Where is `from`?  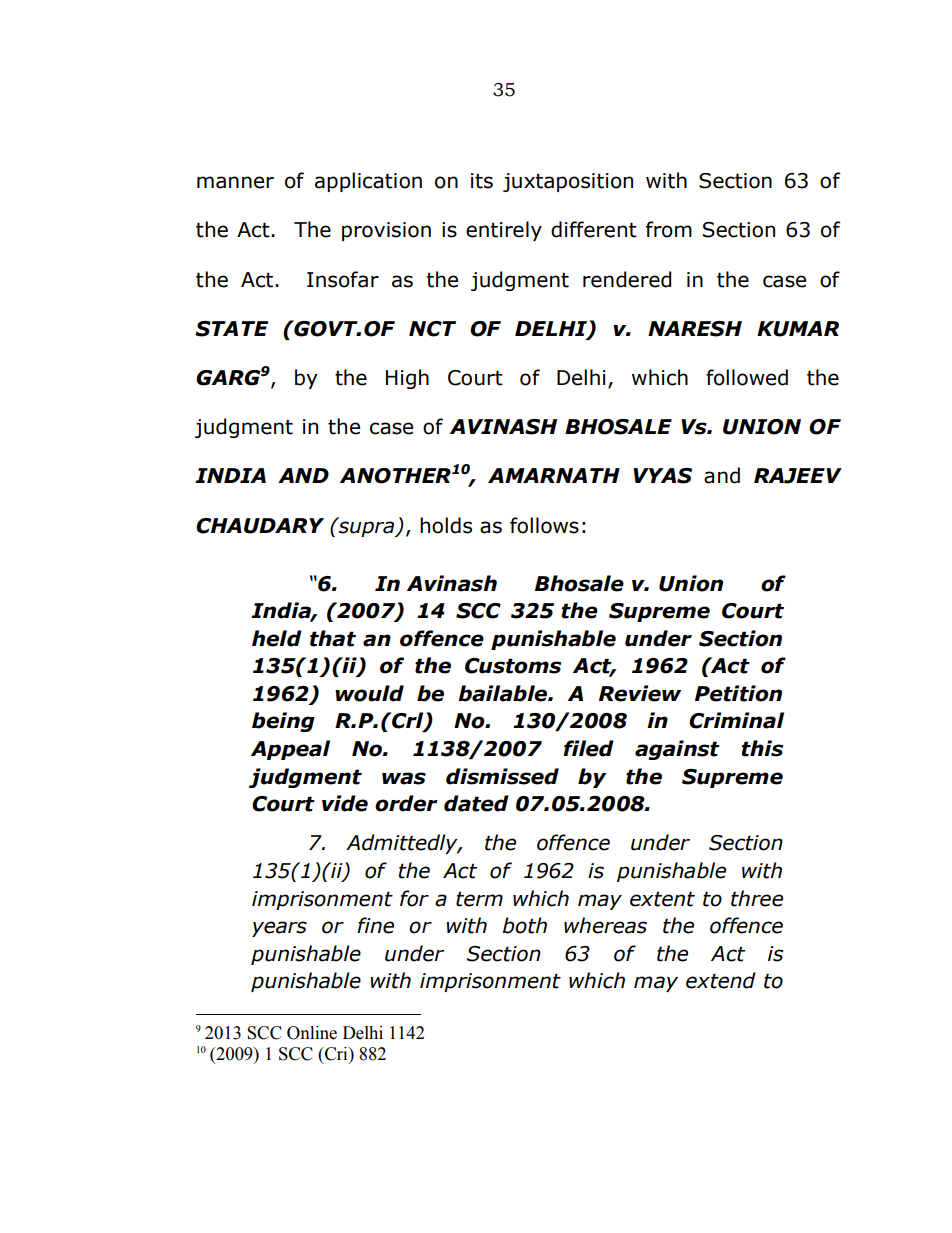
from is located at coordinates (669, 229).
